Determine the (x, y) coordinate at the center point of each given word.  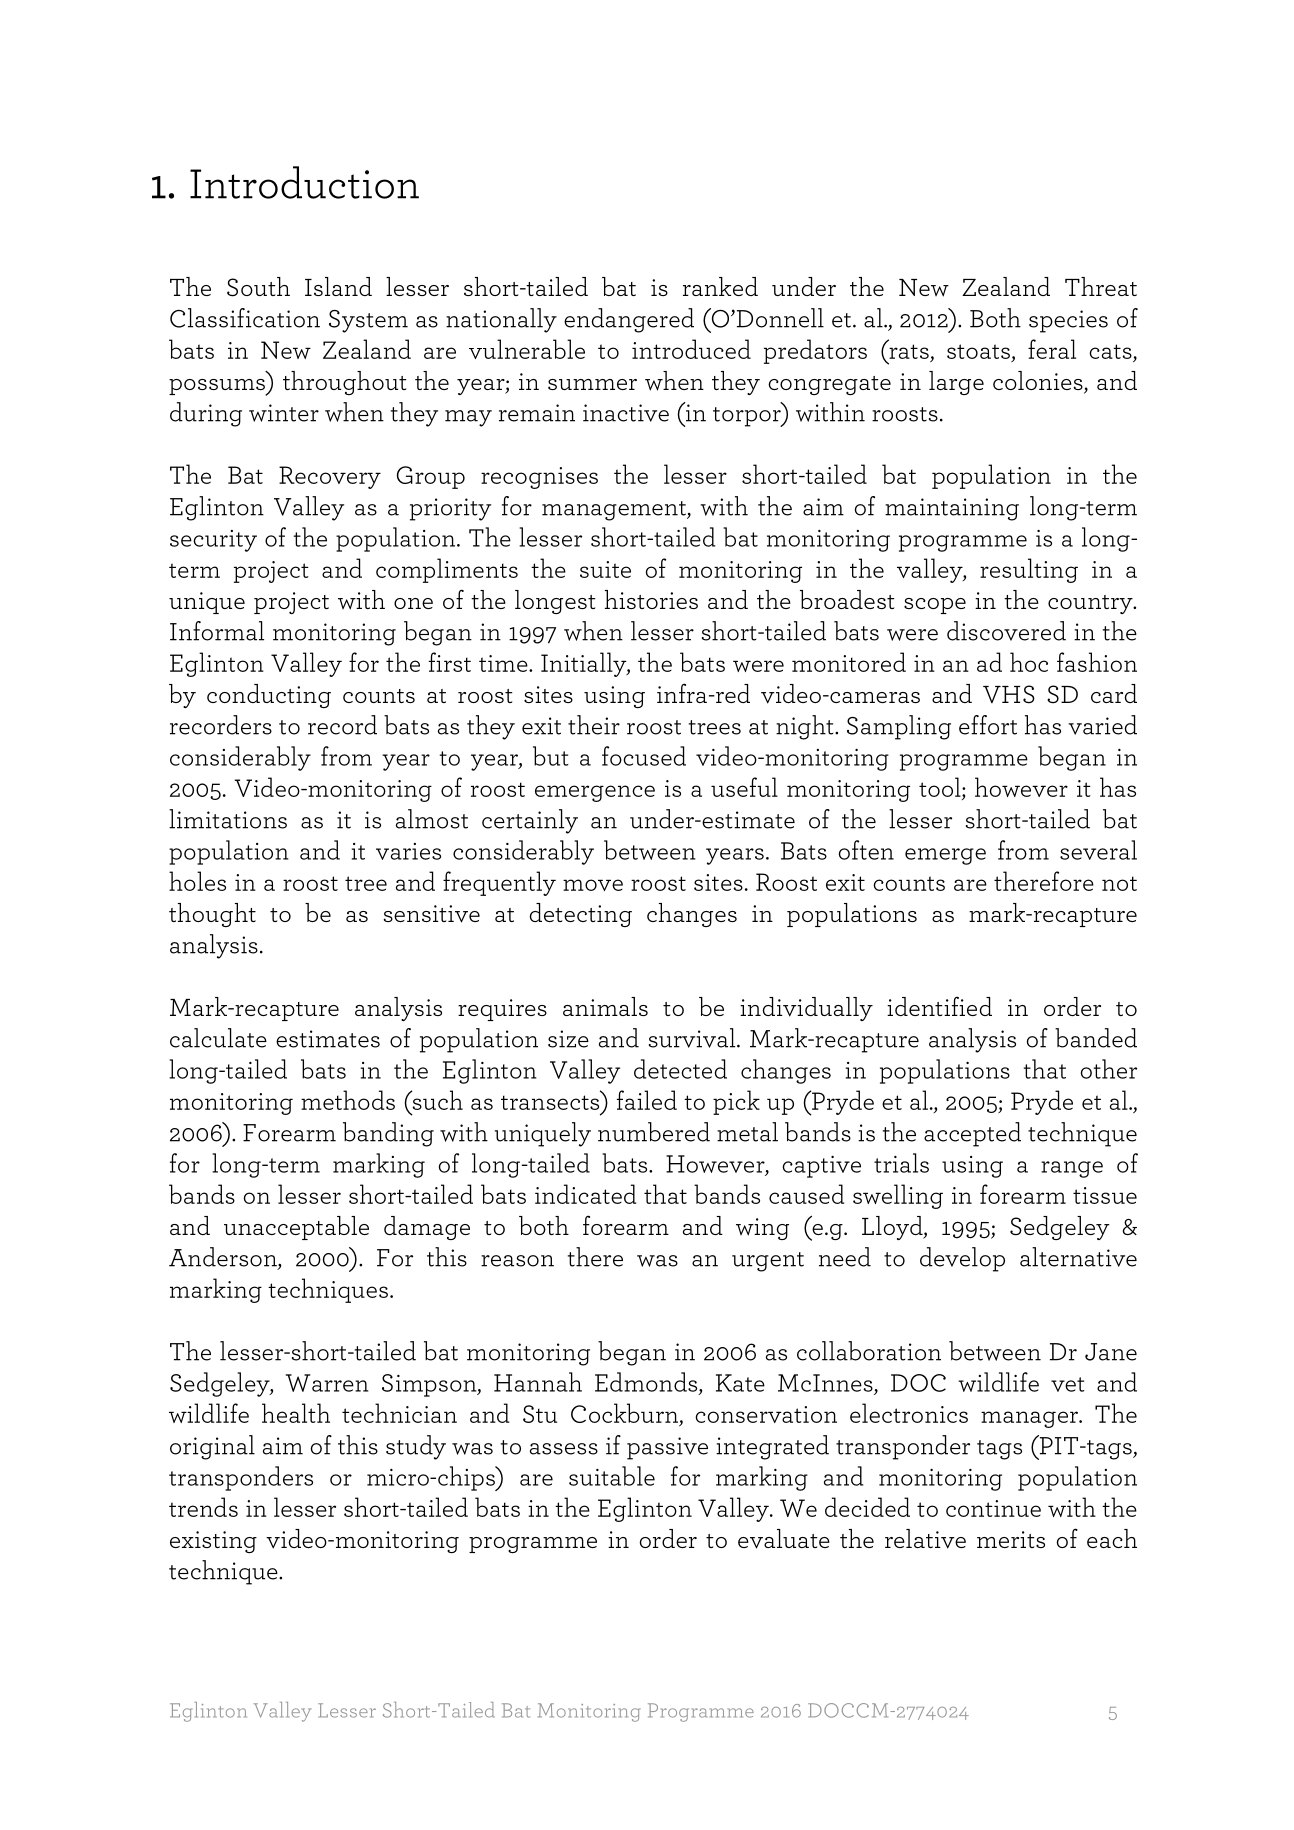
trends (203, 1507)
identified (939, 1006)
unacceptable (296, 1228)
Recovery (330, 477)
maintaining (952, 509)
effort (988, 725)
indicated (586, 1194)
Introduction (304, 182)
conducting (269, 696)
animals (605, 1006)
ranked (720, 286)
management (615, 511)
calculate (218, 1038)
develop (962, 1259)
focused (644, 756)
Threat (1101, 286)
